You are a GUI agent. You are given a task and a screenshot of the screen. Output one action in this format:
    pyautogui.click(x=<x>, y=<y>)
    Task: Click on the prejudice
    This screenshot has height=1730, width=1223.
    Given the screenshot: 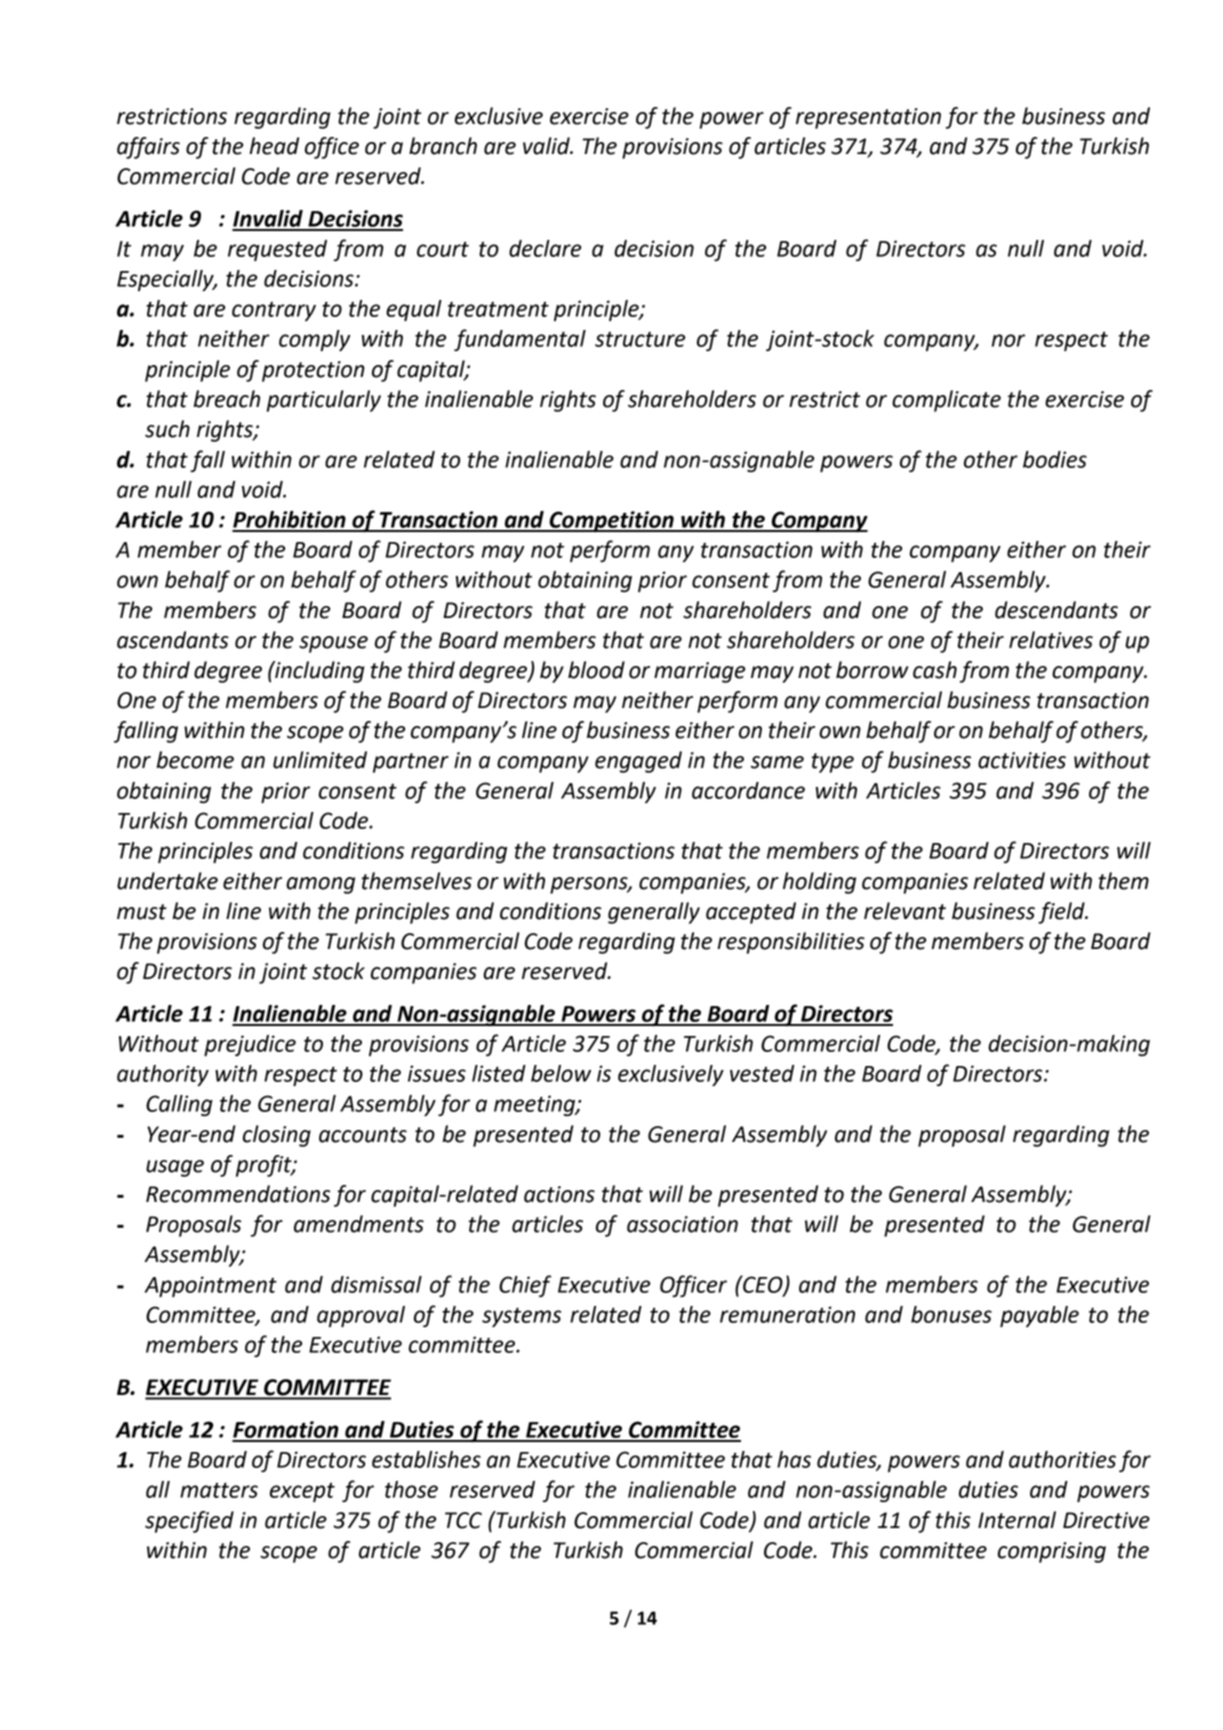 What is the action you would take?
    pyautogui.click(x=250, y=1045)
